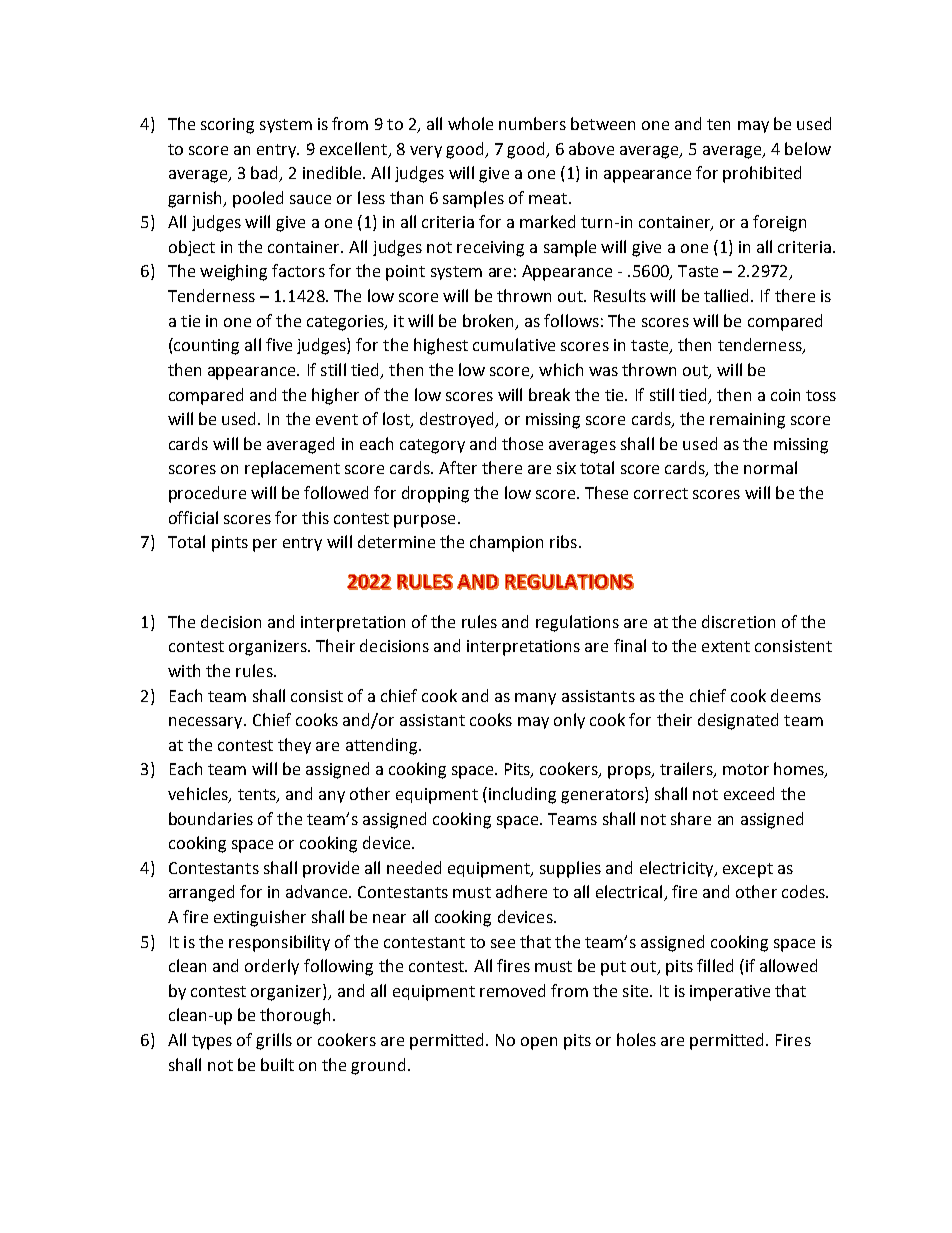  I want to click on prohibited, so click(762, 174).
